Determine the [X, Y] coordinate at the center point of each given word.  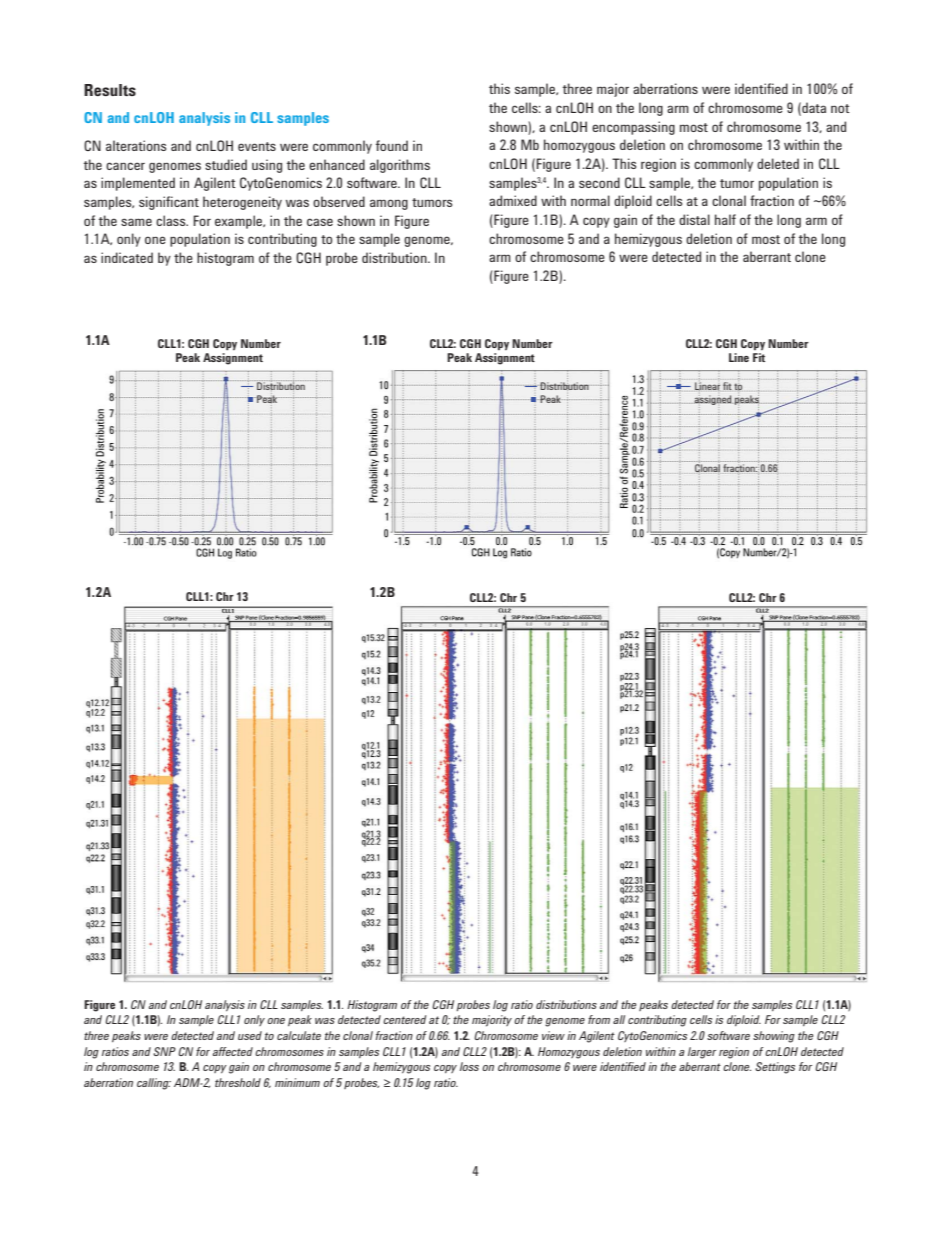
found [392, 145]
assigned [713, 400]
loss [469, 1066]
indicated [127, 257]
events [257, 146]
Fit [759, 357]
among [389, 204]
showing [774, 1037]
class [172, 220]
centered [405, 1019]
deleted [778, 163]
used [250, 1035]
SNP [164, 1051]
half [725, 219]
